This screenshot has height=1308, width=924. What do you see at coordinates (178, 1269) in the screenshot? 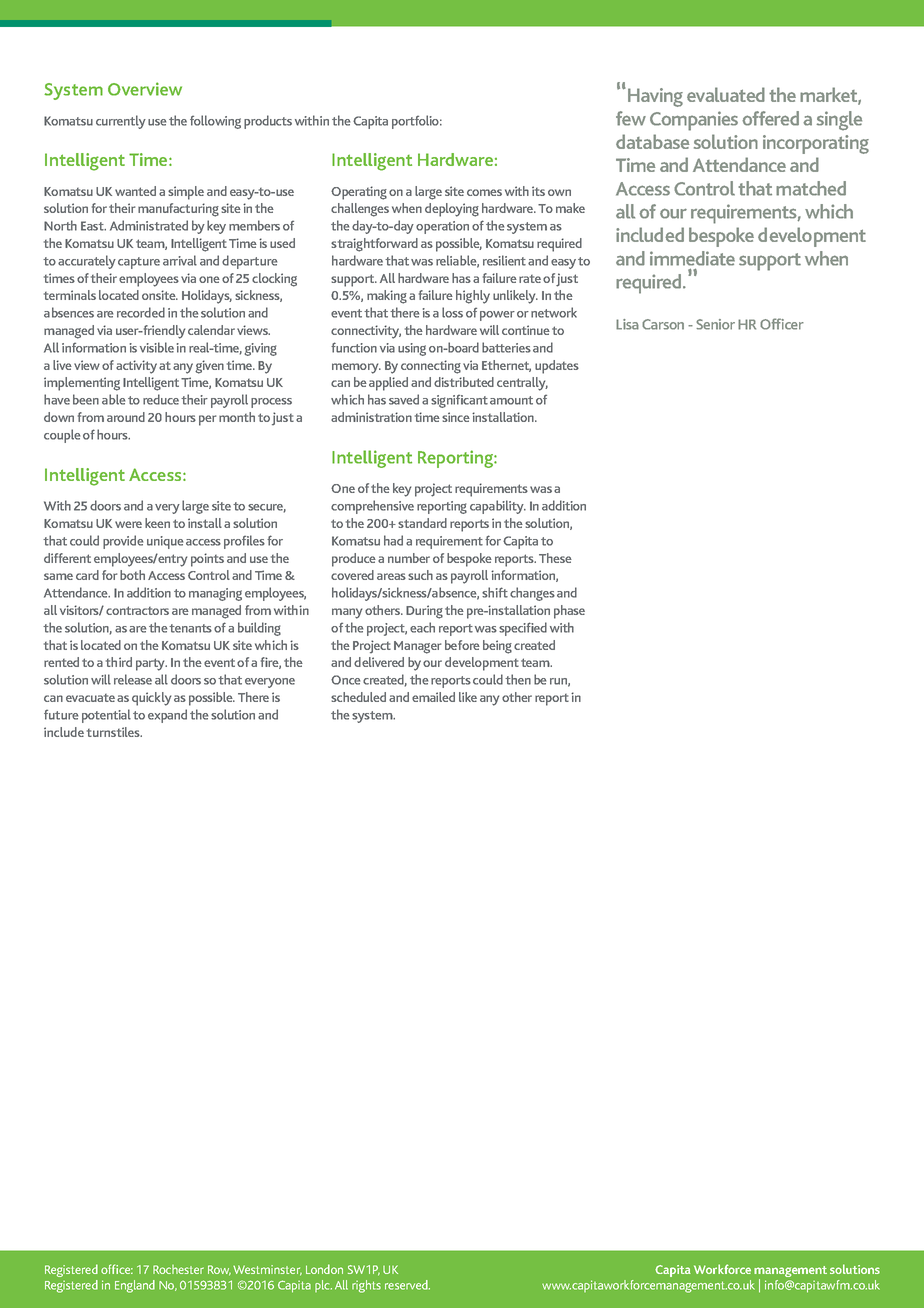
I see `Rochester` at bounding box center [178, 1269].
